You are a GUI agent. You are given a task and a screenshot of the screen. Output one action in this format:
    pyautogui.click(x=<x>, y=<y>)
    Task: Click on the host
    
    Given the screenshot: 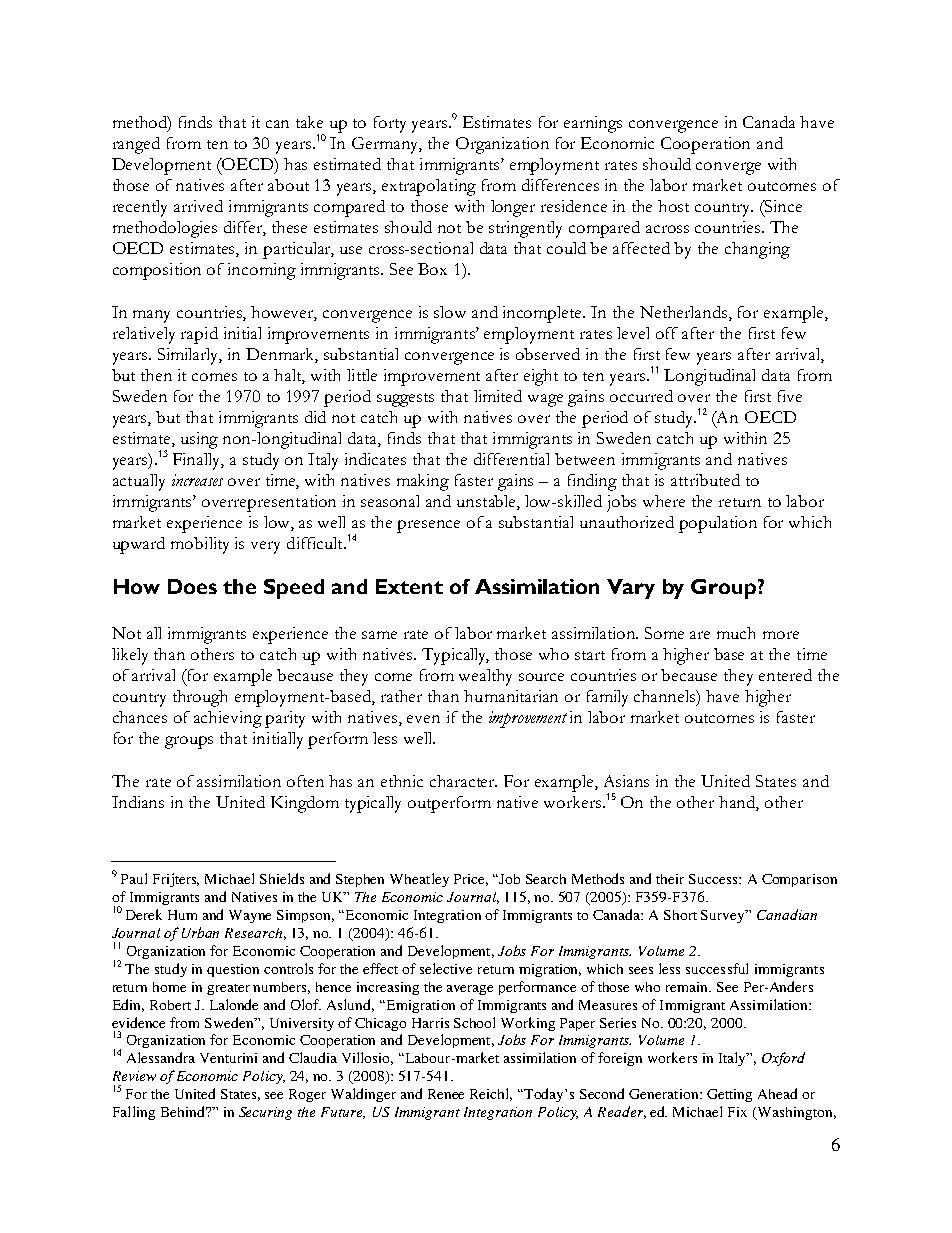 What is the action you would take?
    pyautogui.click(x=673, y=206)
